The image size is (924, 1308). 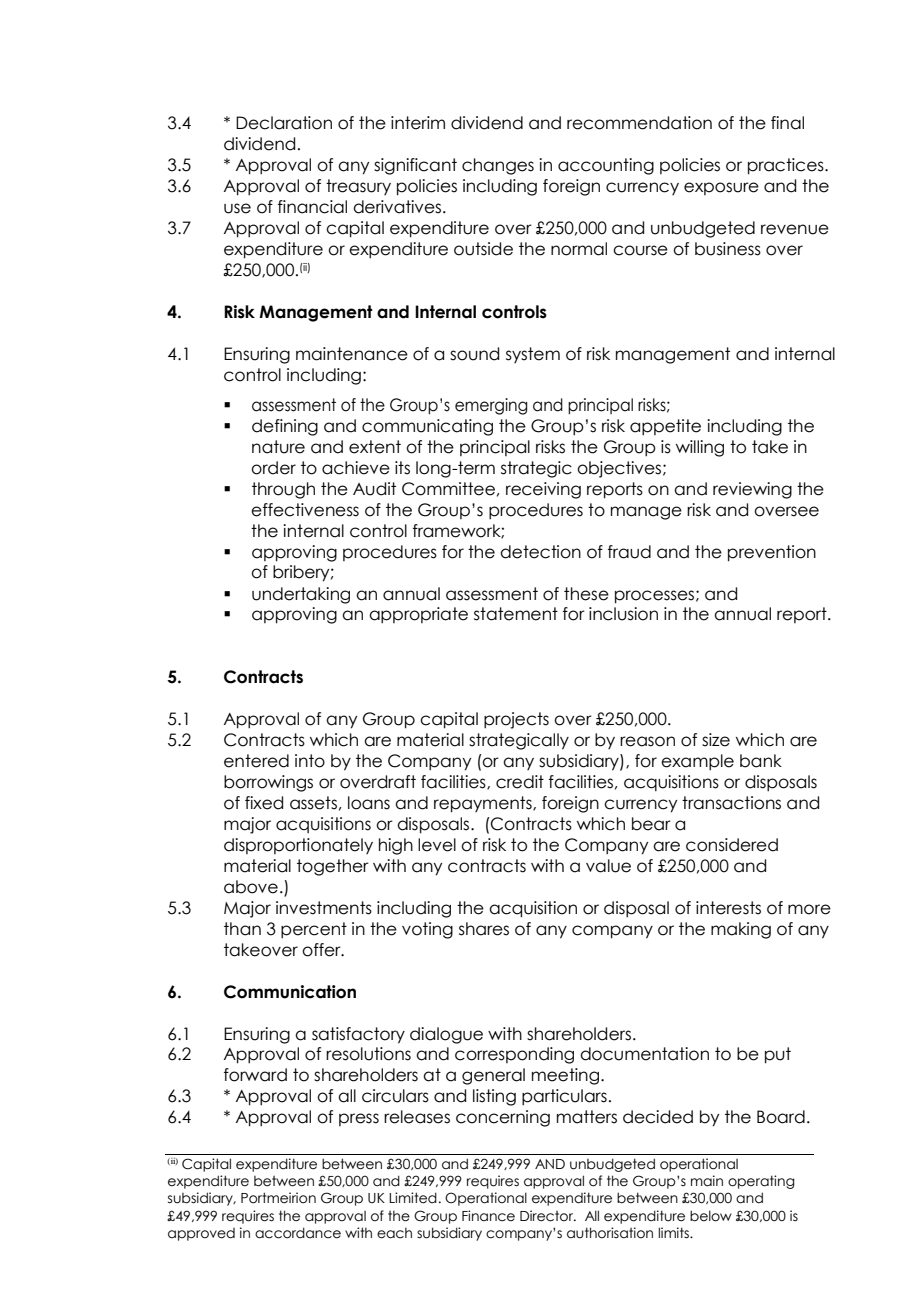 What do you see at coordinates (716, 740) in the screenshot?
I see `size` at bounding box center [716, 740].
